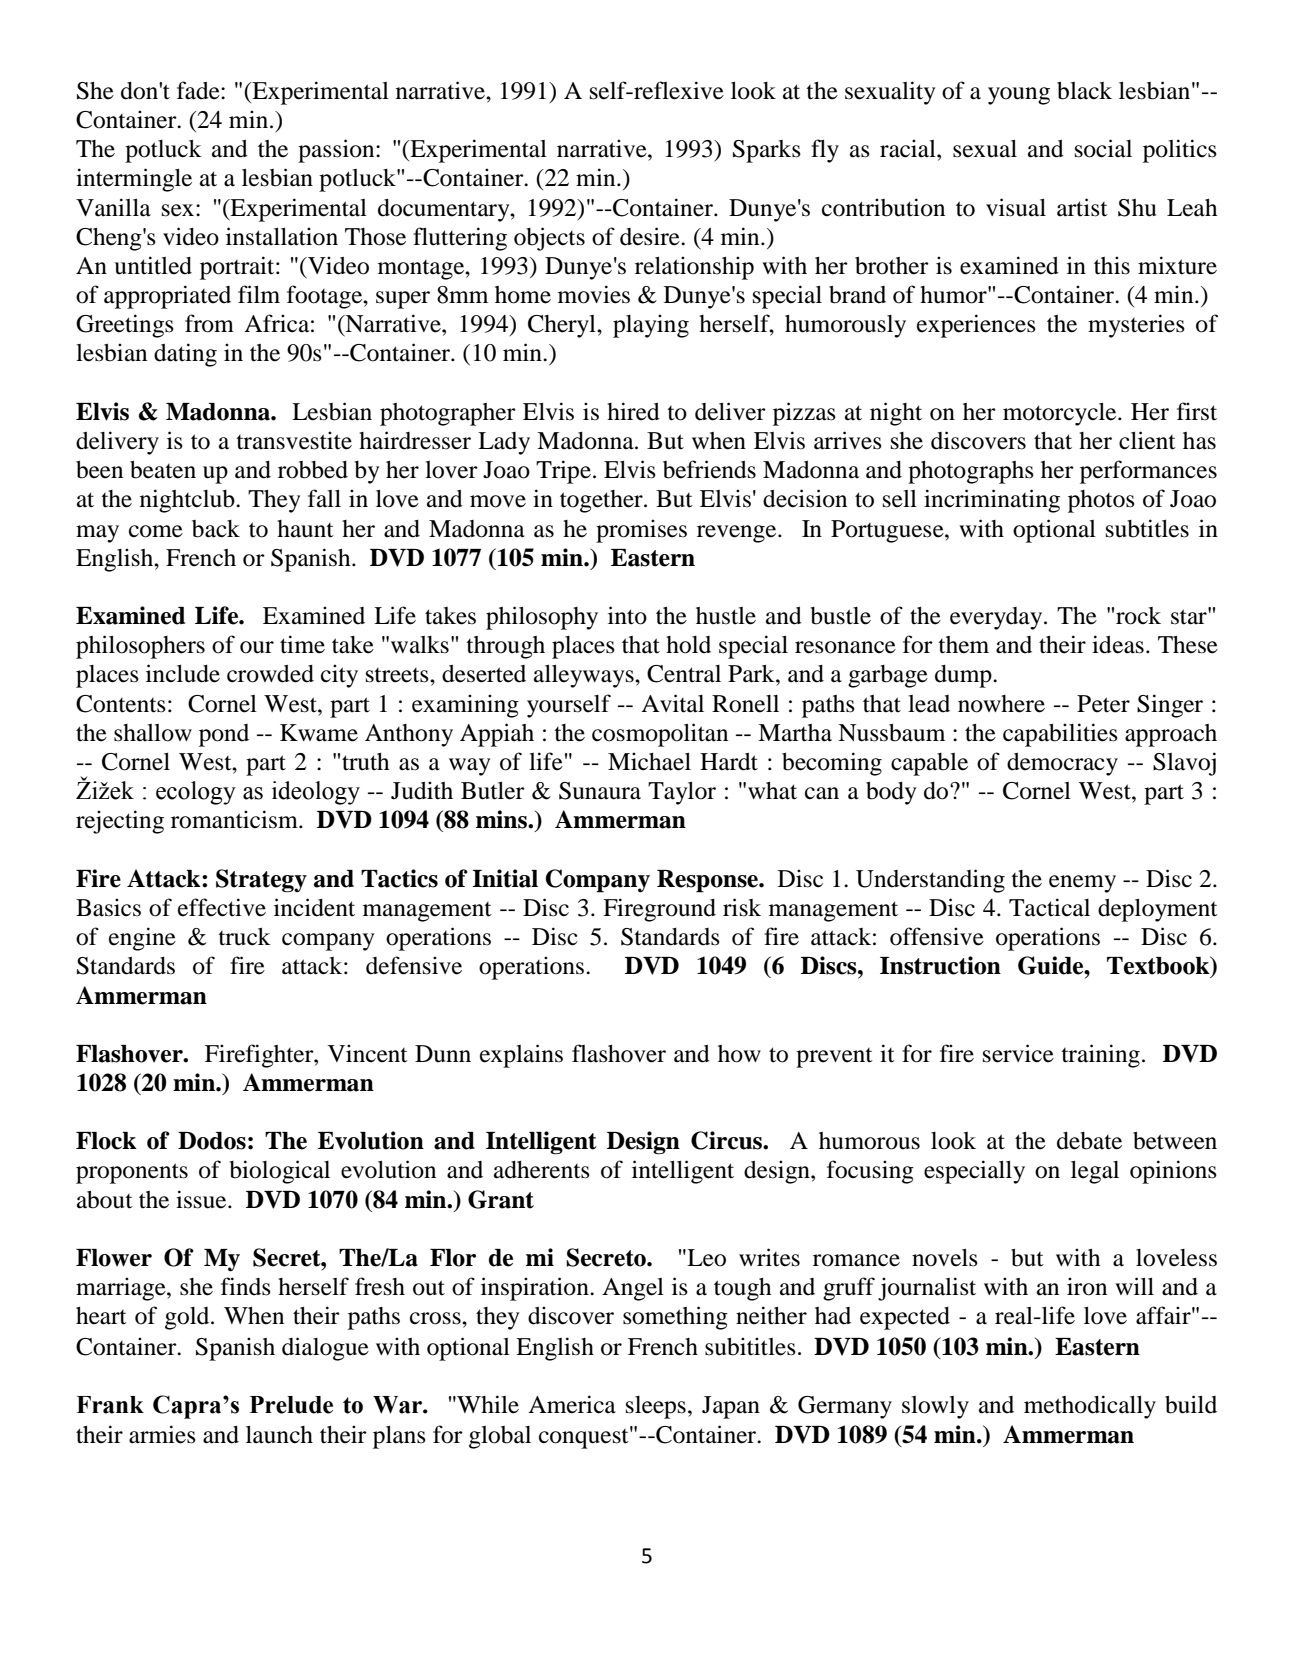 This document has height=1674, width=1294. What do you see at coordinates (1090, 1407) in the document?
I see `methodically` at bounding box center [1090, 1407].
